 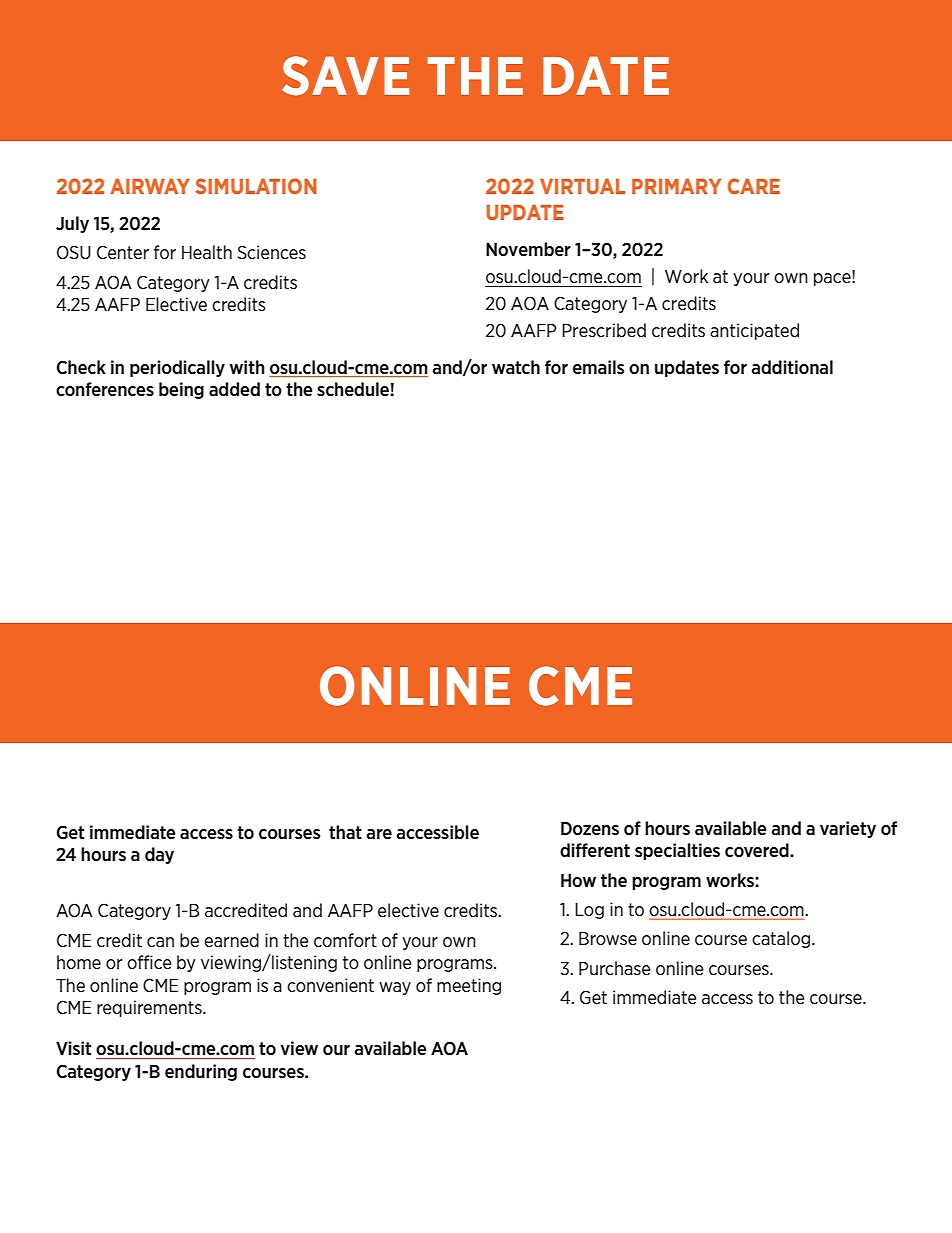 What do you see at coordinates (792, 367) in the page?
I see `additional` at bounding box center [792, 367].
